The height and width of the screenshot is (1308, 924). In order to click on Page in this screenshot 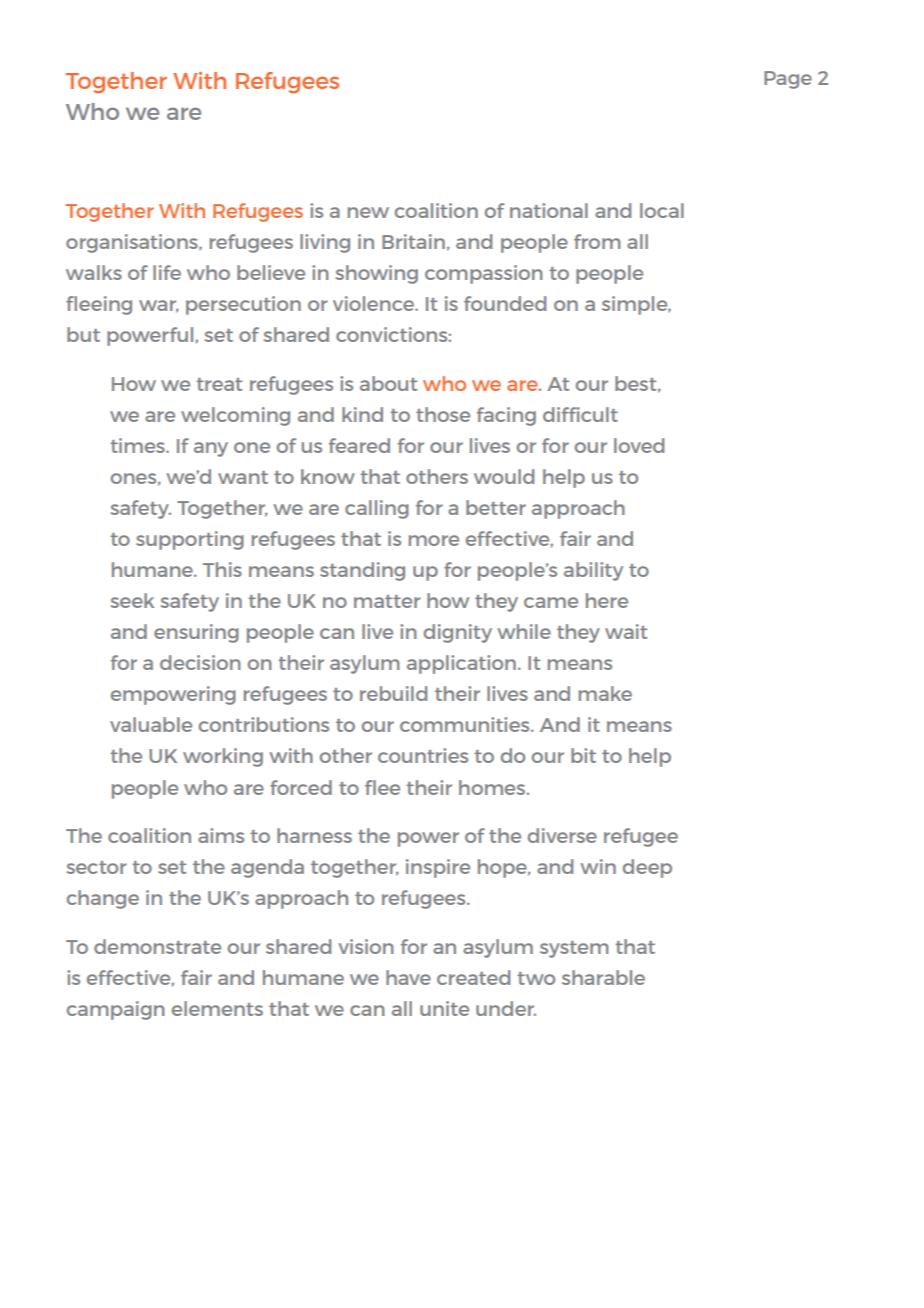, I will do `click(788, 80)`.
